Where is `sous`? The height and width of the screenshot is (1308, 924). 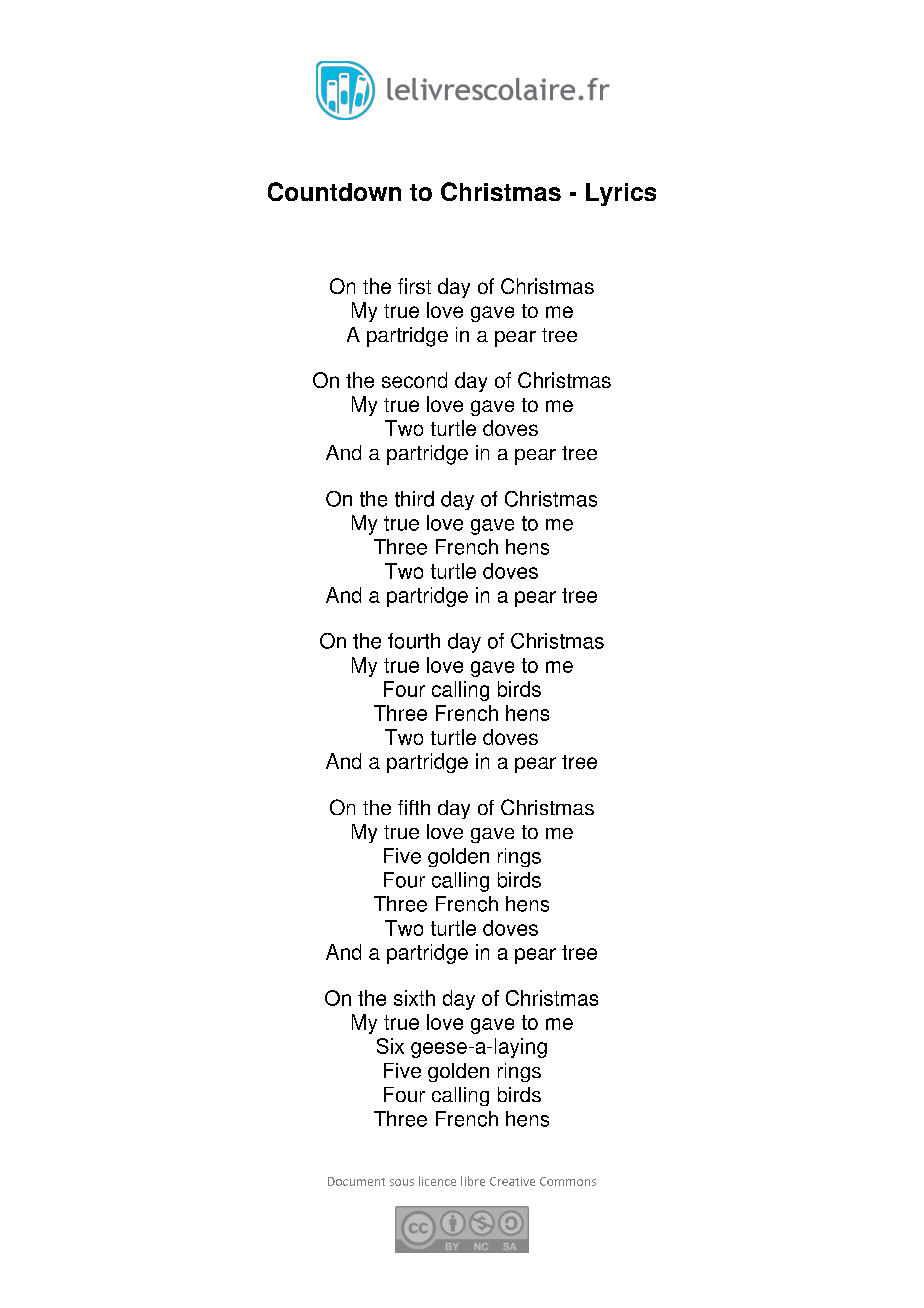
sous is located at coordinates (402, 1182).
